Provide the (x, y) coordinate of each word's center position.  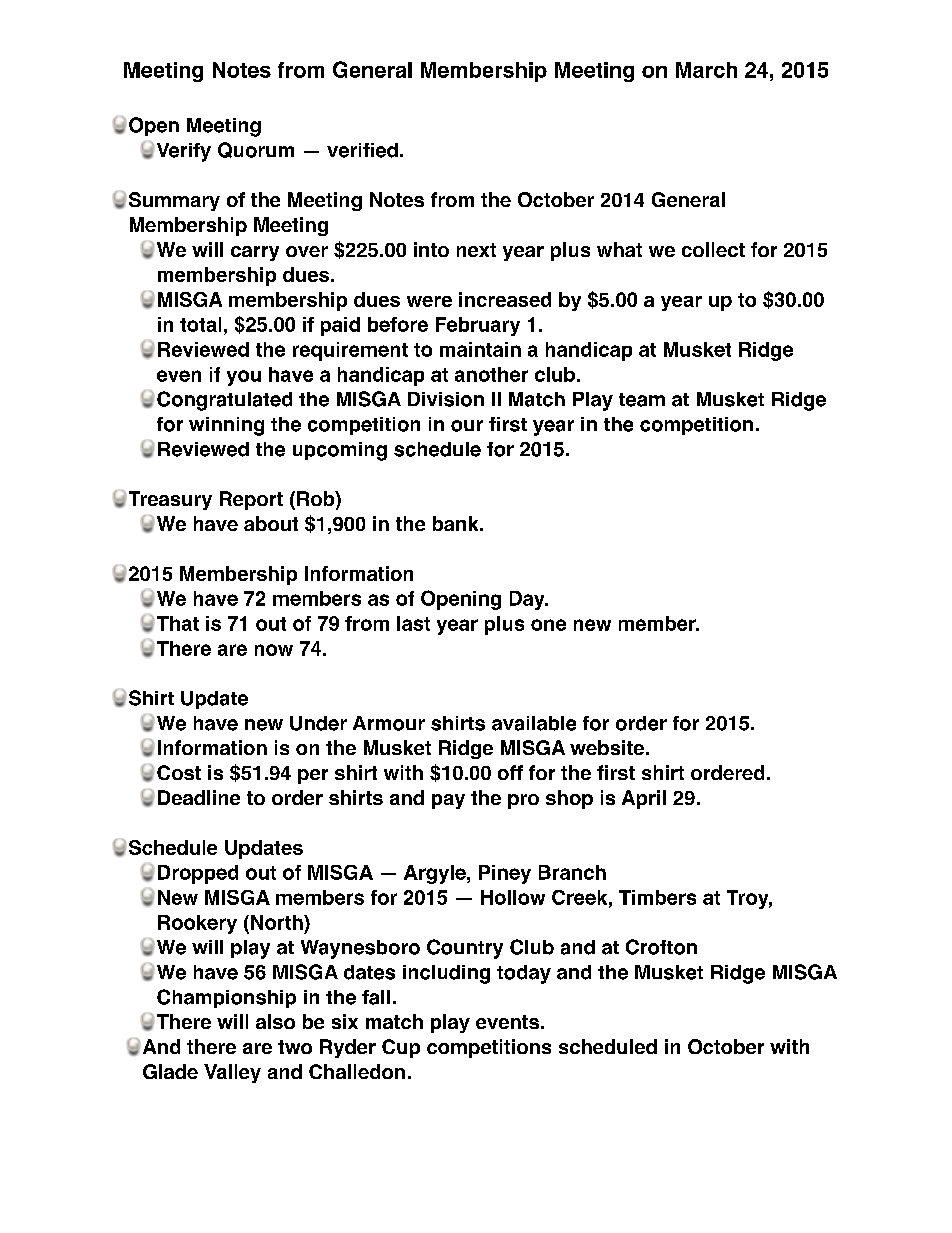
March (706, 70)
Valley (232, 1073)
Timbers (657, 897)
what (619, 249)
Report (251, 500)
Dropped (198, 874)
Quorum (256, 150)
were (429, 301)
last (413, 623)
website (607, 747)
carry (255, 253)
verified (362, 150)
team (642, 400)
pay (448, 801)
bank (457, 523)
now (274, 650)
